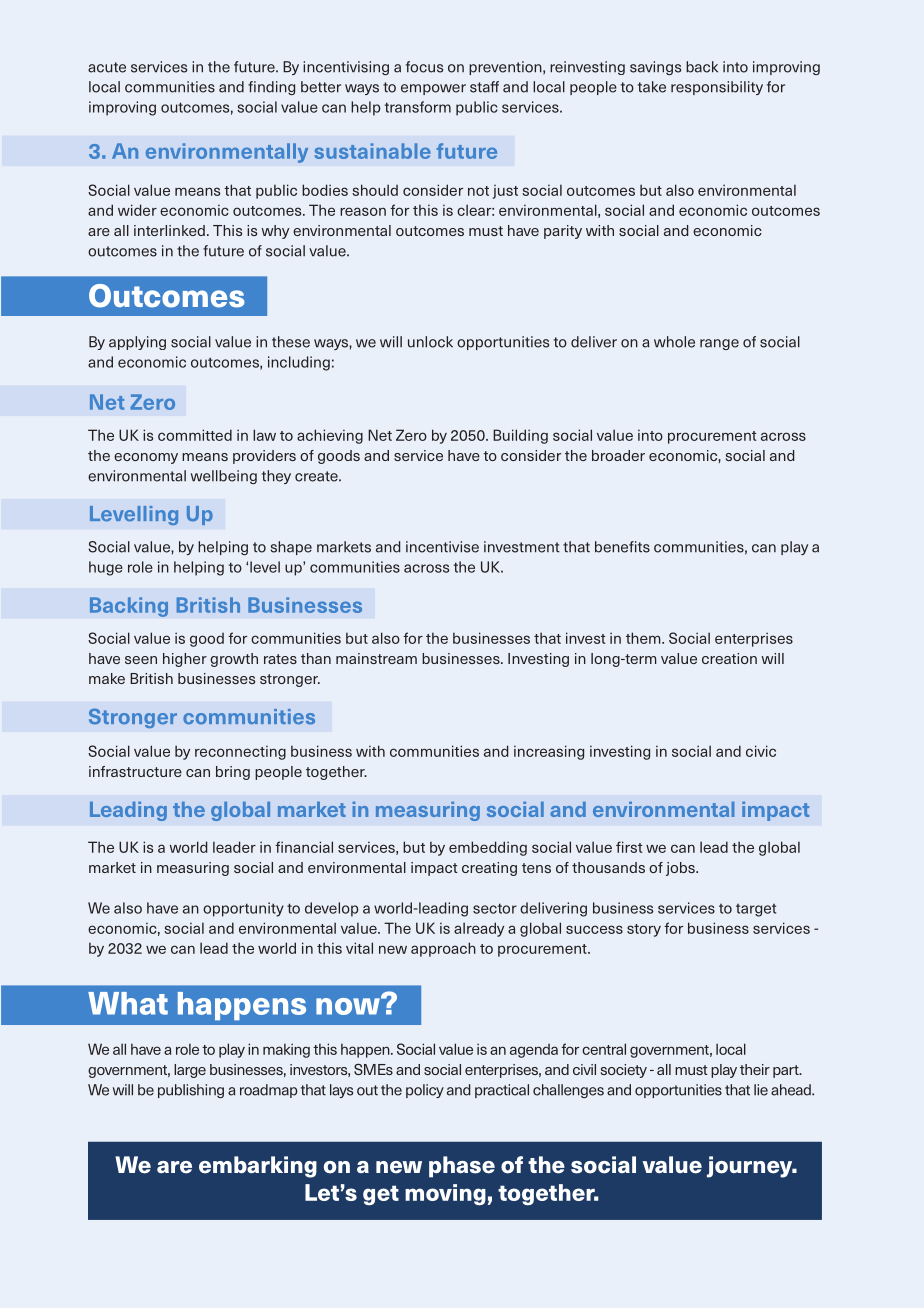 The width and height of the image is (924, 1308). I want to click on Building, so click(520, 436).
